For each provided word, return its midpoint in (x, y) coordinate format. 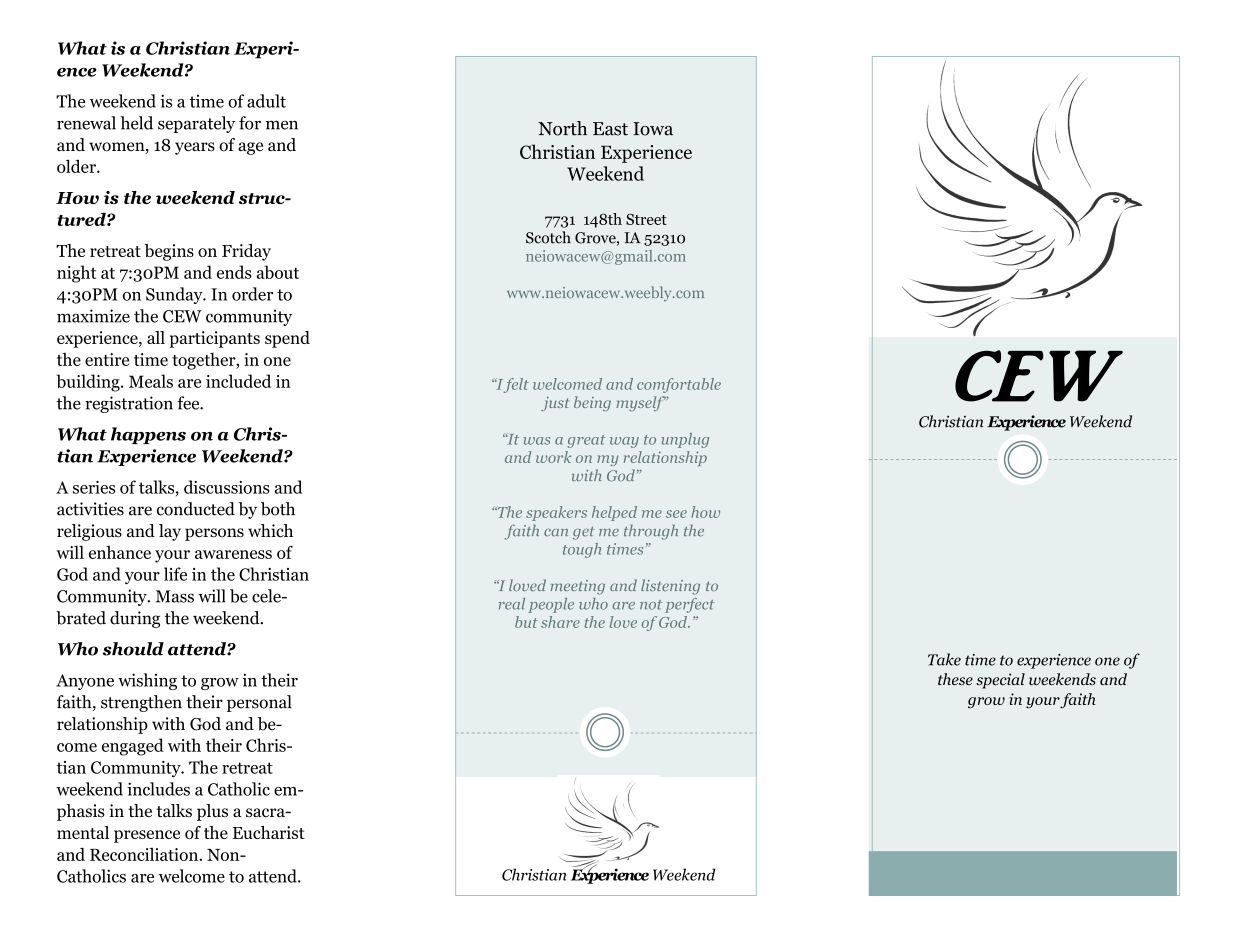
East (610, 129)
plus (212, 812)
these (955, 679)
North (562, 128)
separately (196, 124)
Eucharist (269, 832)
